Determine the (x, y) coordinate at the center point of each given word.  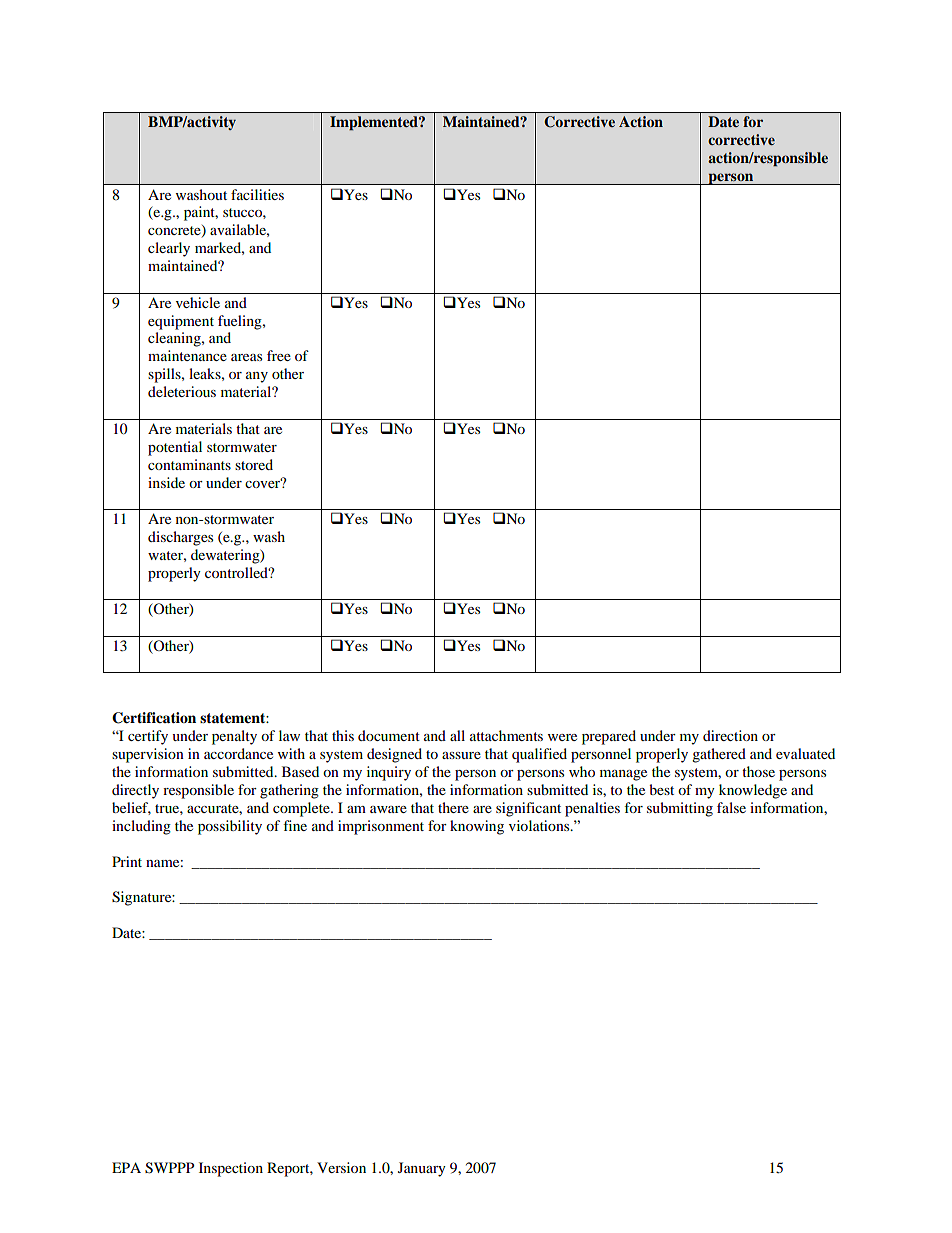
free (279, 355)
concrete (175, 231)
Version (341, 1167)
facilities (257, 194)
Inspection (231, 1169)
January (422, 1169)
